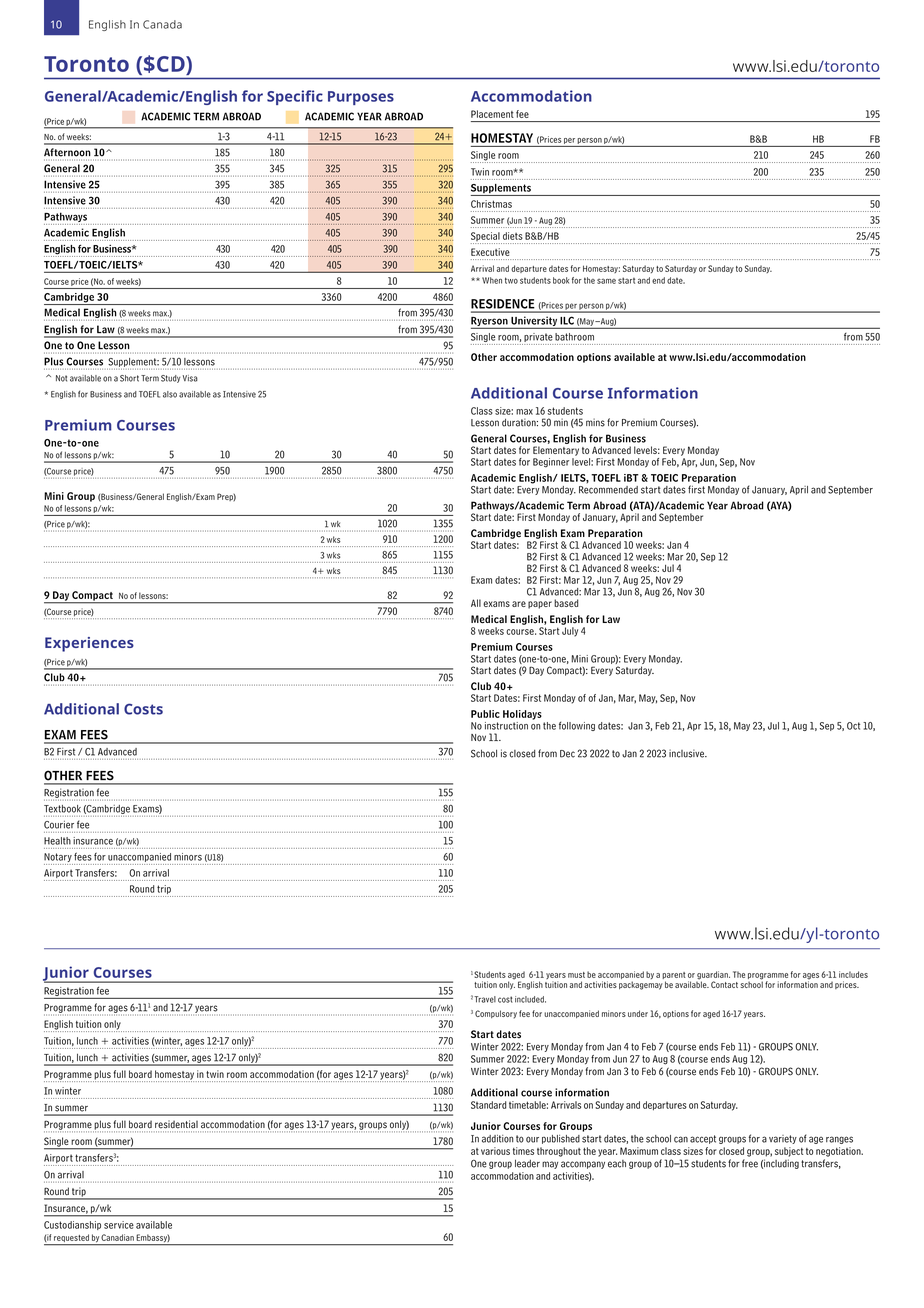 This screenshot has height=1308, width=924. I want to click on inclusive, so click(687, 753).
